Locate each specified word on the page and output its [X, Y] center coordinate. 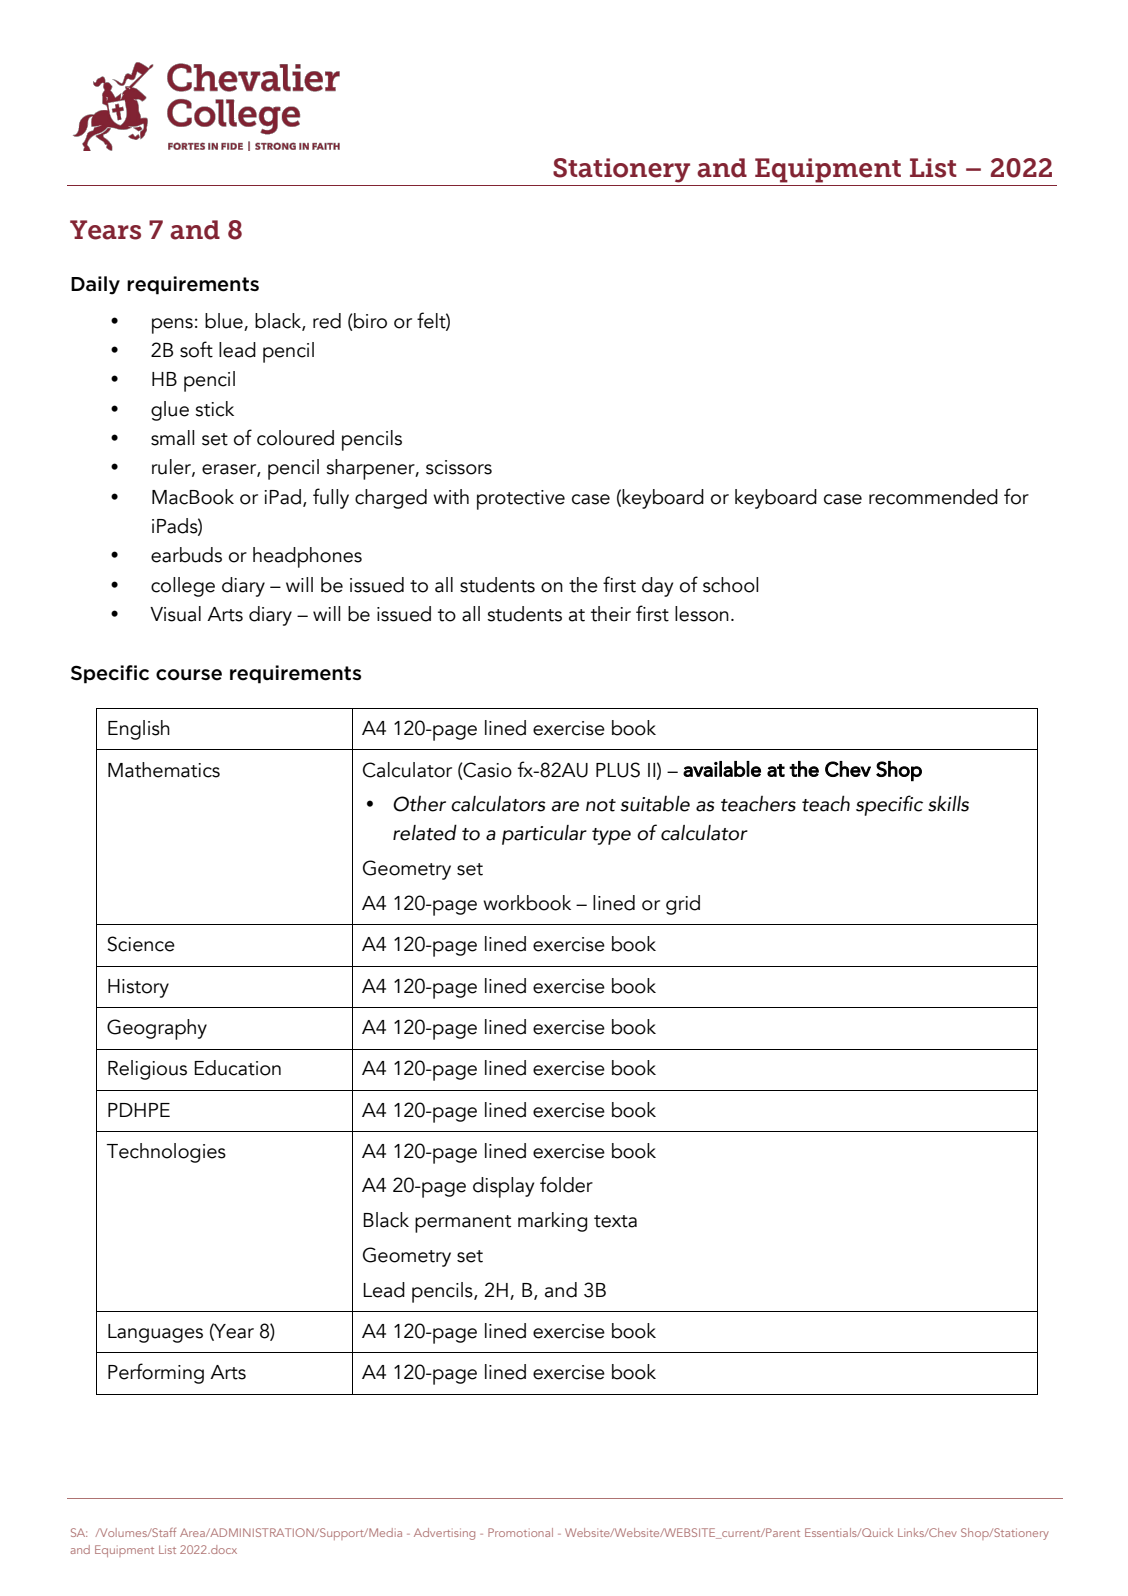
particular [544, 835]
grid [683, 905]
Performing [156, 1373]
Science [141, 944]
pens [172, 326]
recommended [933, 497]
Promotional [520, 1532]
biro [369, 321]
